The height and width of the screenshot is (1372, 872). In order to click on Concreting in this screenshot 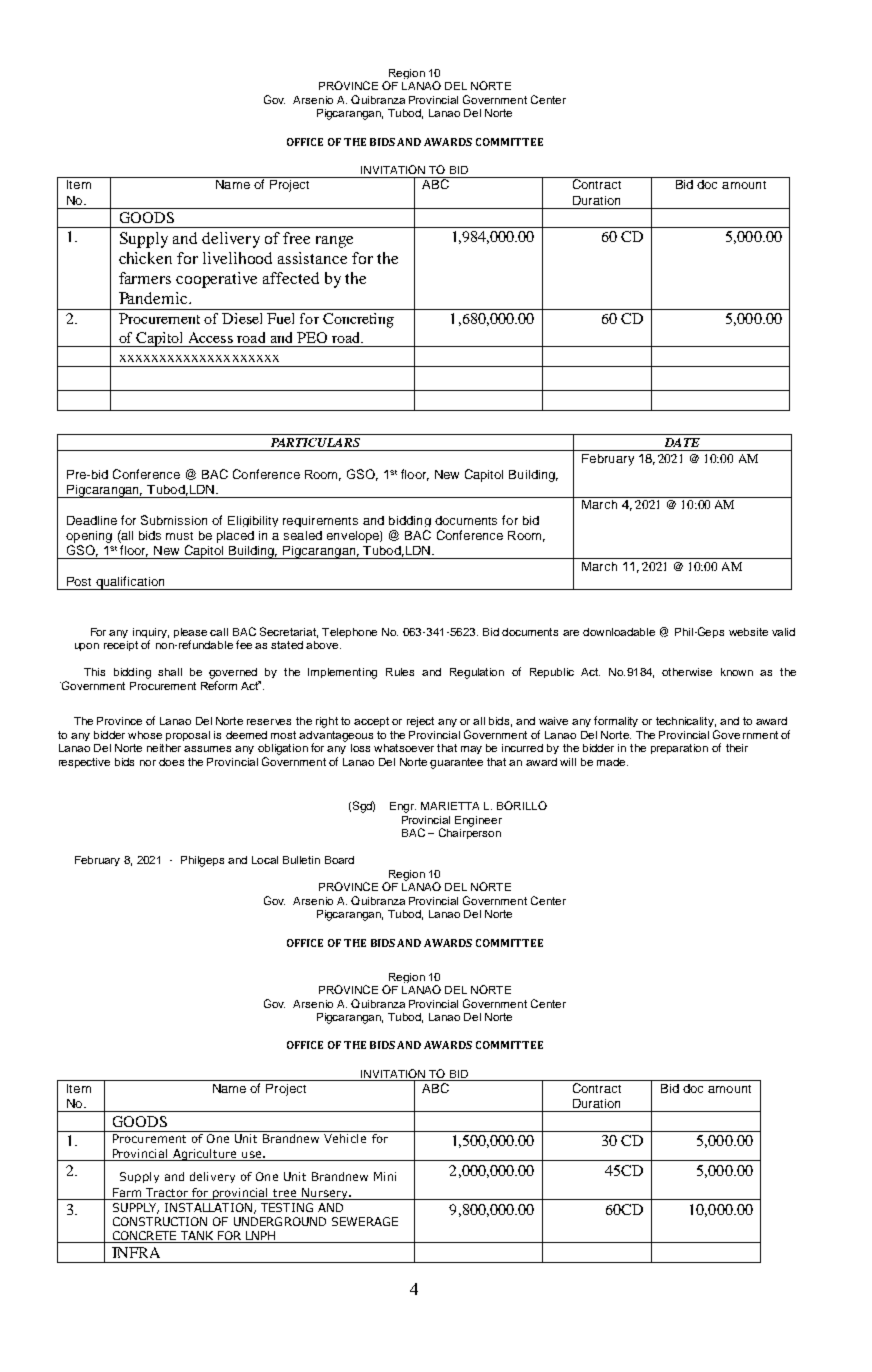, I will do `click(358, 320)`.
